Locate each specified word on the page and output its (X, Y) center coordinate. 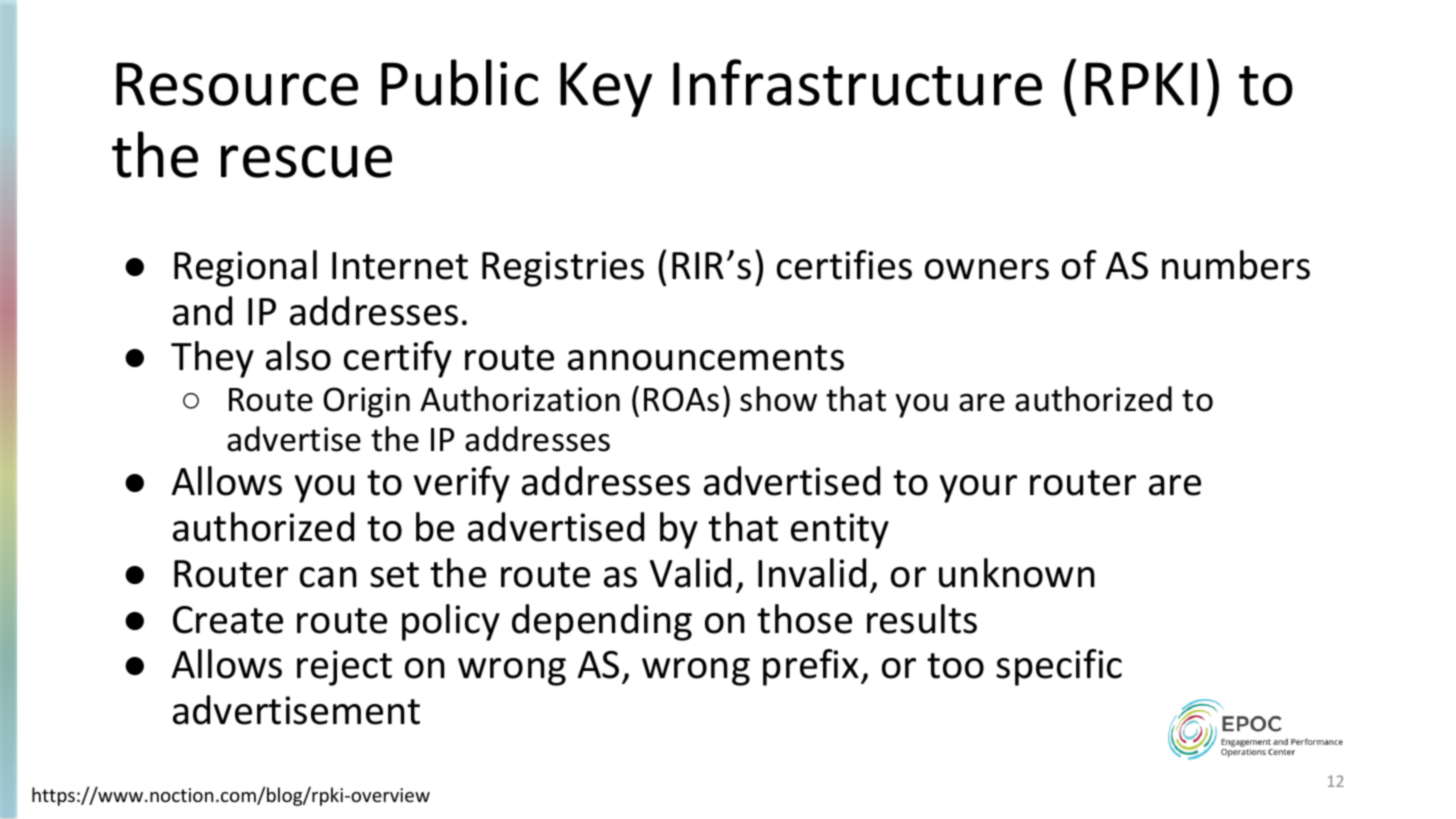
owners (987, 269)
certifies (844, 265)
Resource (237, 84)
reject (344, 668)
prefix (812, 667)
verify (462, 484)
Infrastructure (857, 82)
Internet (400, 266)
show (778, 399)
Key (606, 89)
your (978, 489)
